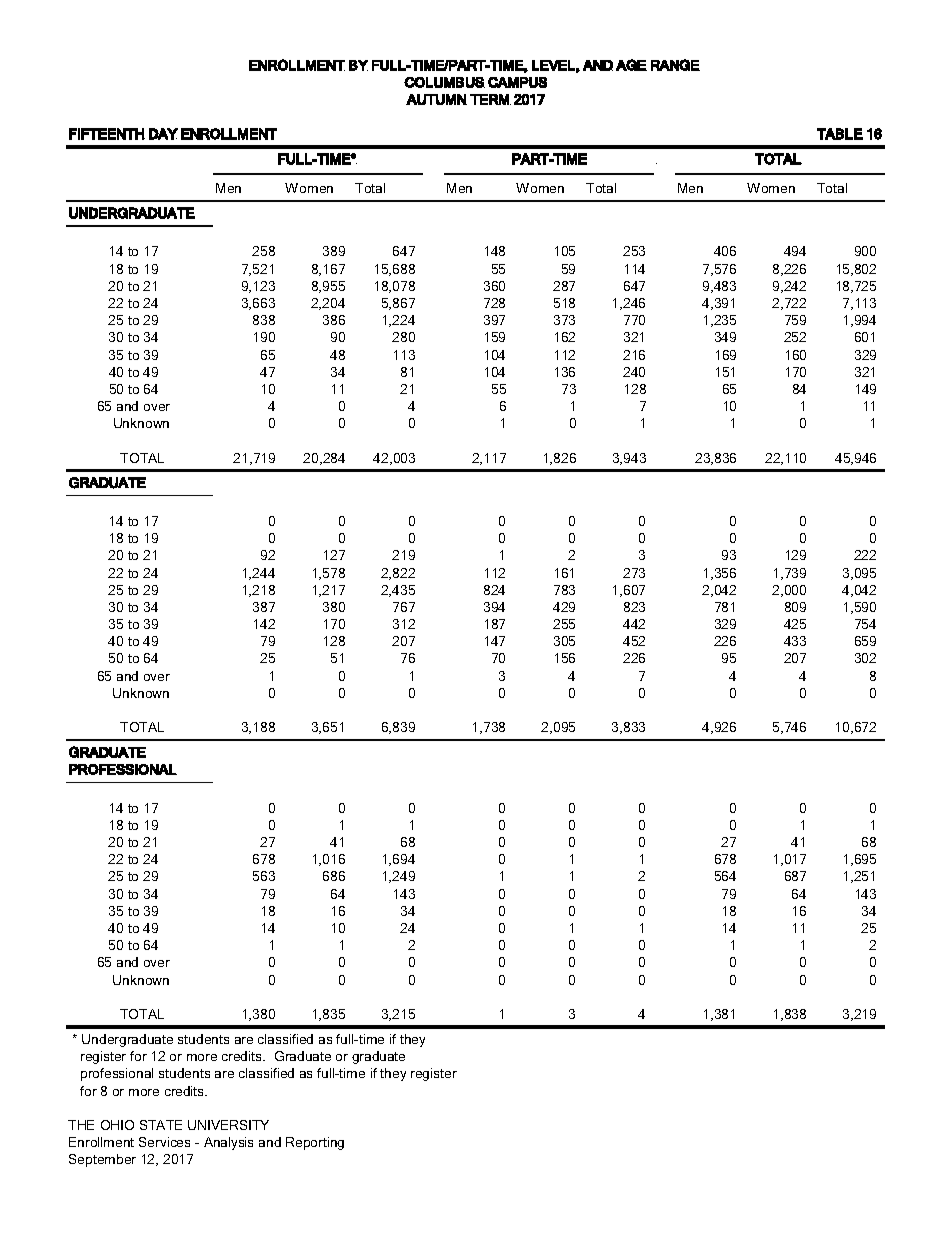  Describe the element at coordinates (161, 1125) in the image. I see `STATE` at that location.
